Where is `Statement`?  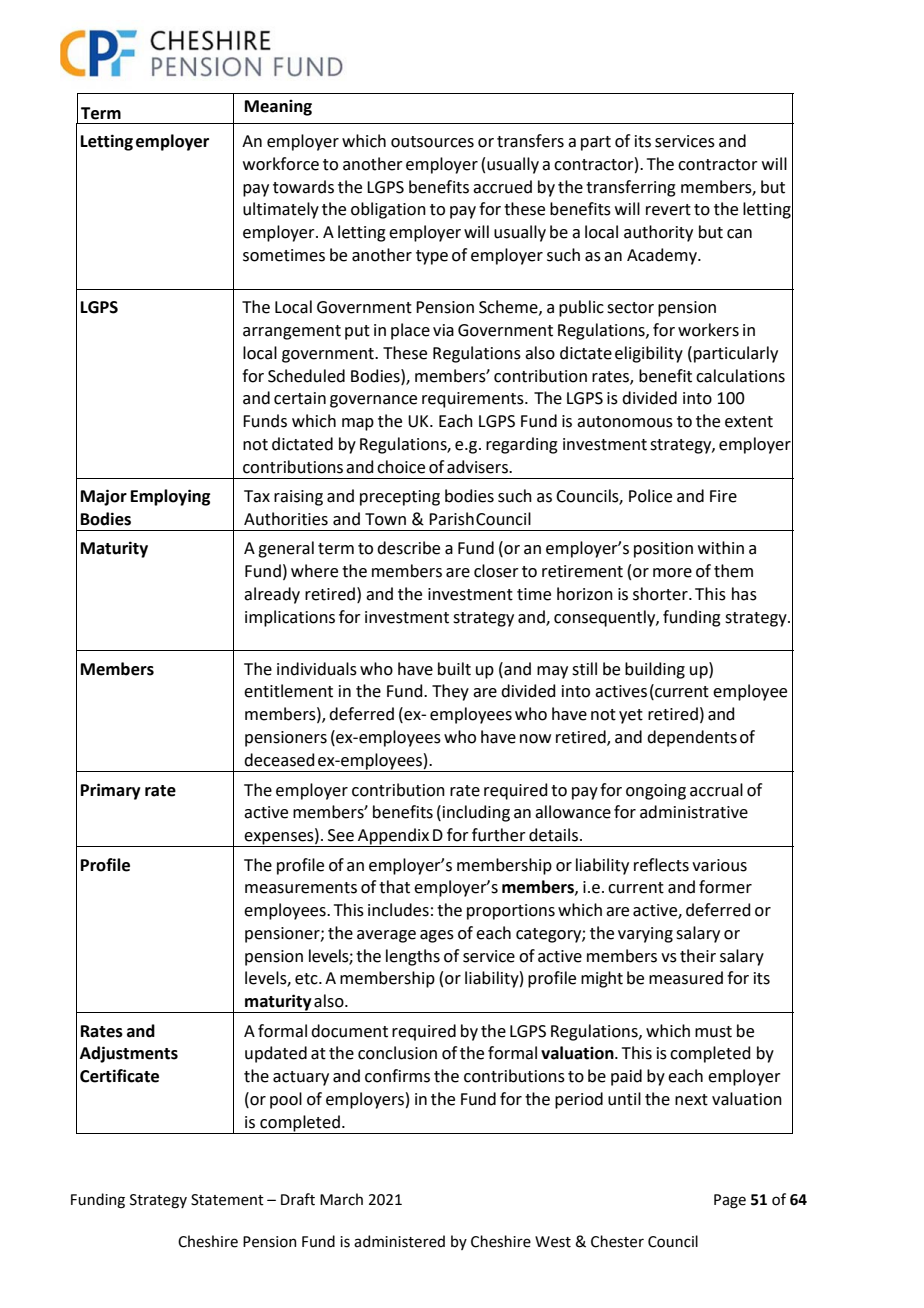
Statement is located at coordinates (227, 1200).
